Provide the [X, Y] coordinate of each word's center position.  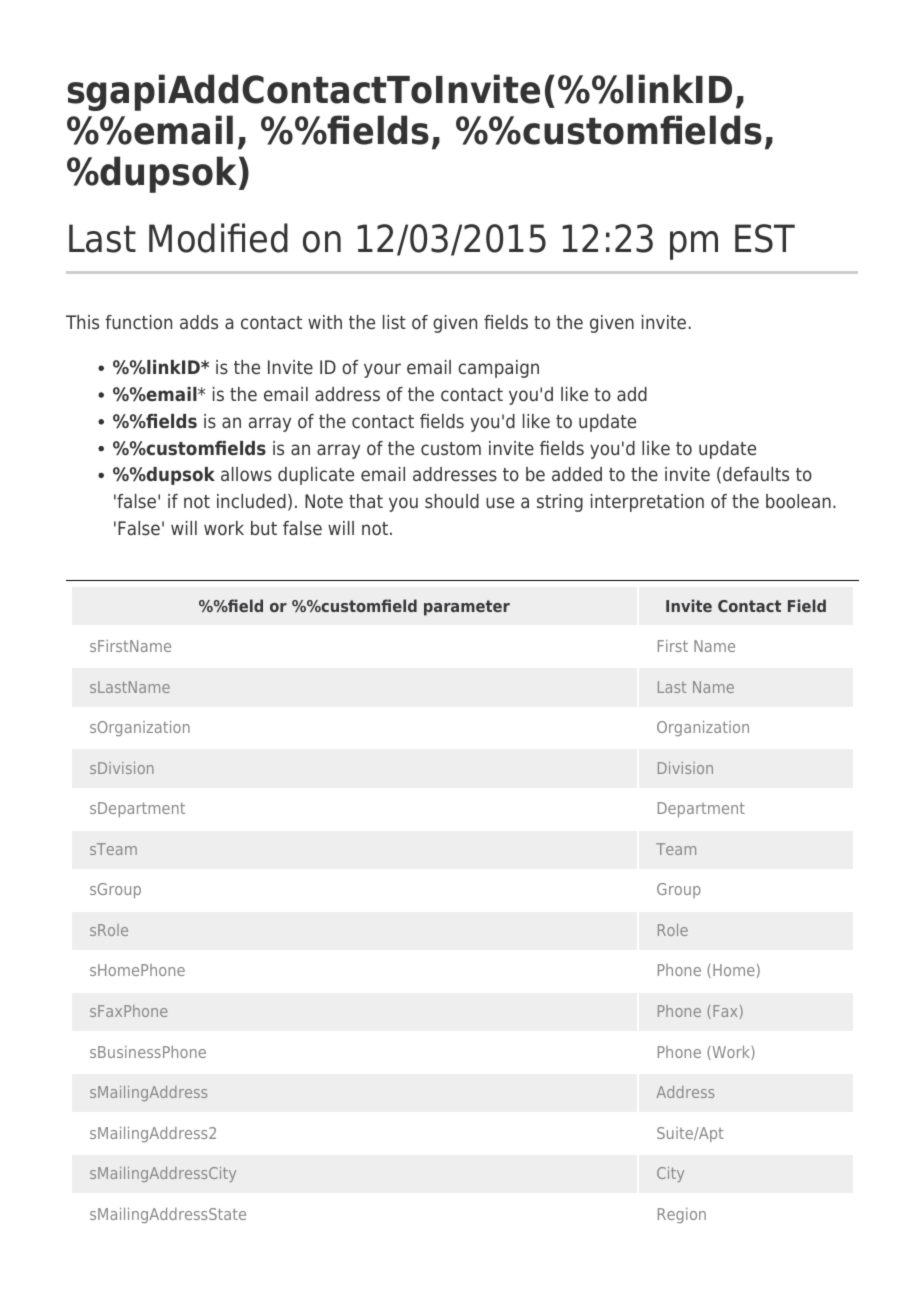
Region [682, 1215]
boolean [798, 501]
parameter [467, 608]
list [394, 322]
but [264, 528]
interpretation [647, 503]
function [138, 322]
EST [765, 238]
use [500, 503]
